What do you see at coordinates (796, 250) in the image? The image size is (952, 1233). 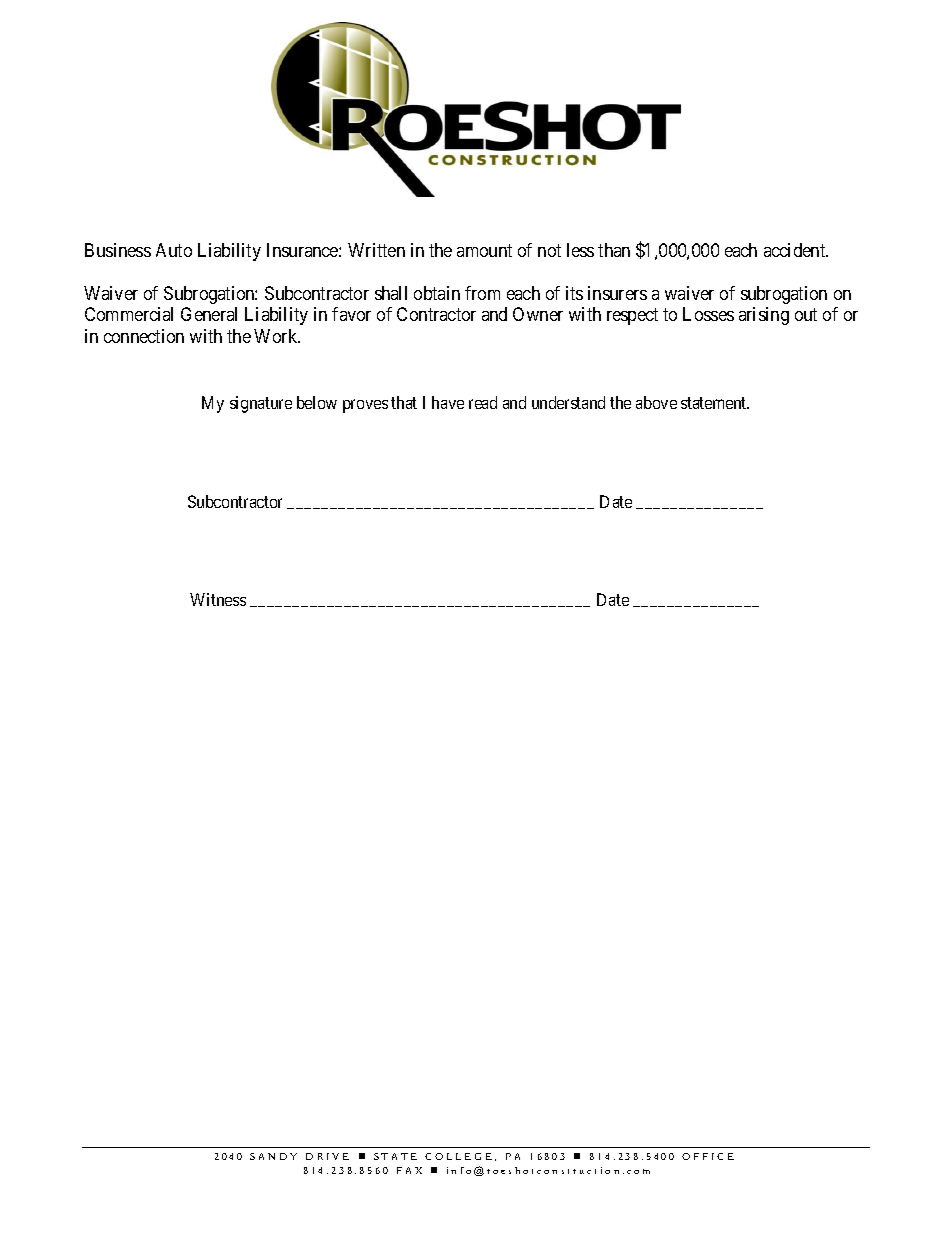 I see `accident` at bounding box center [796, 250].
